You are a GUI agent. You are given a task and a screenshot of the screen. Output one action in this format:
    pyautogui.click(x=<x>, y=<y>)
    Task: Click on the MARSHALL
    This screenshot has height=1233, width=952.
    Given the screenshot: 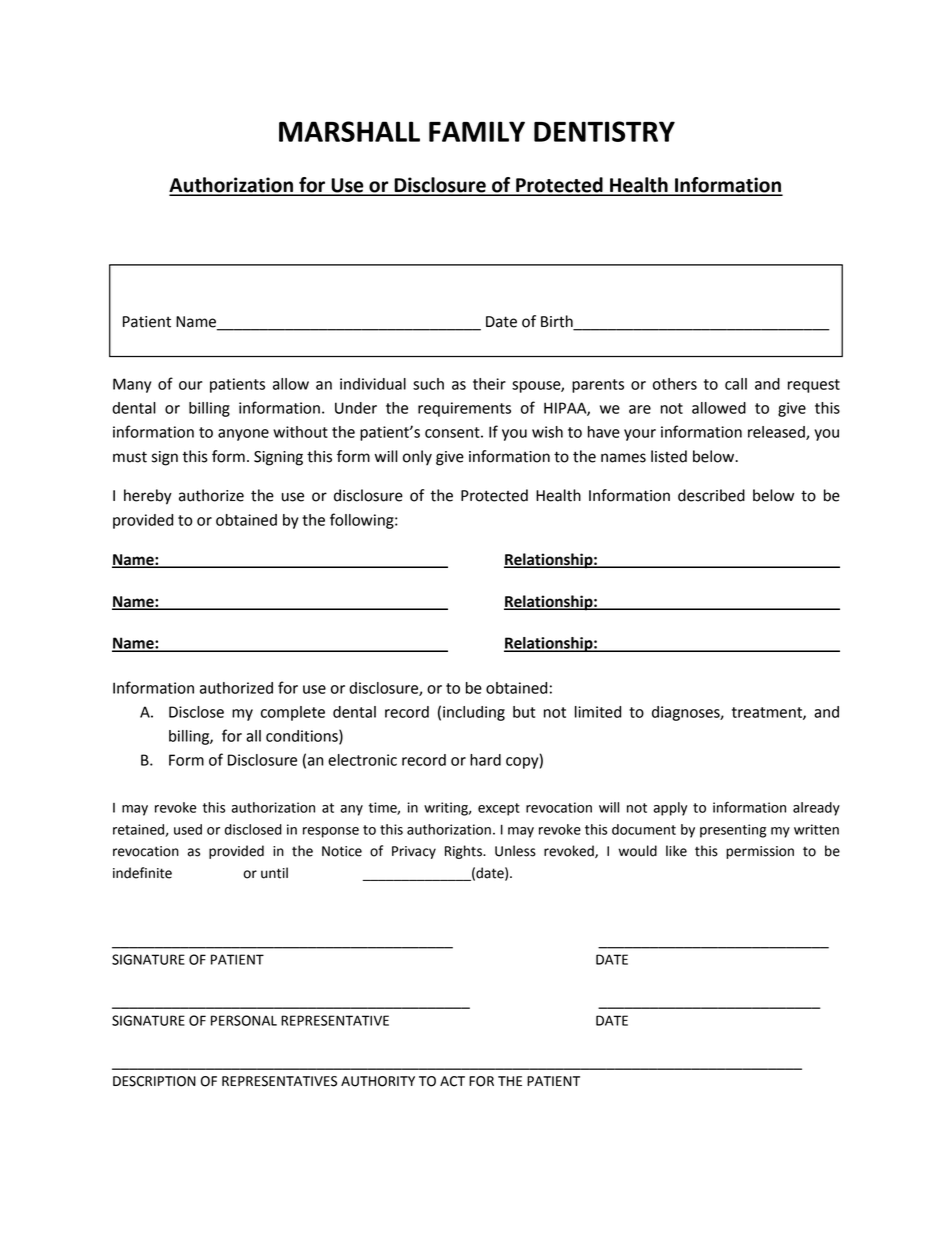 What is the action you would take?
    pyautogui.click(x=349, y=131)
